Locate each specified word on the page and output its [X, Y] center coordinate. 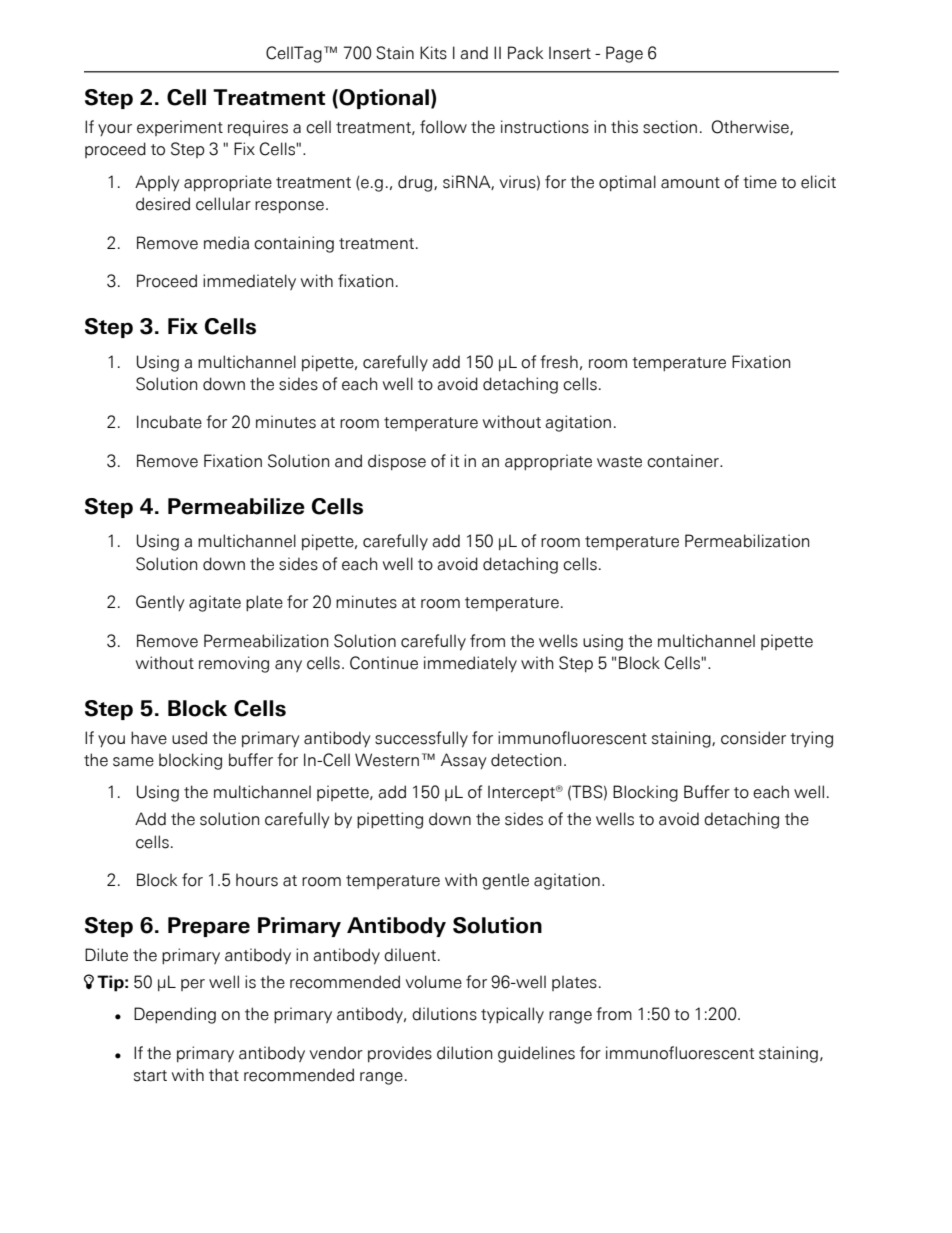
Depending [175, 1015]
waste [619, 462]
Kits [433, 53]
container [684, 461]
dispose [397, 462]
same [133, 762]
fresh [559, 362]
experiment [180, 128]
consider [753, 738]
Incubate [169, 422]
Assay [464, 761]
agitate [215, 603]
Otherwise [751, 127]
